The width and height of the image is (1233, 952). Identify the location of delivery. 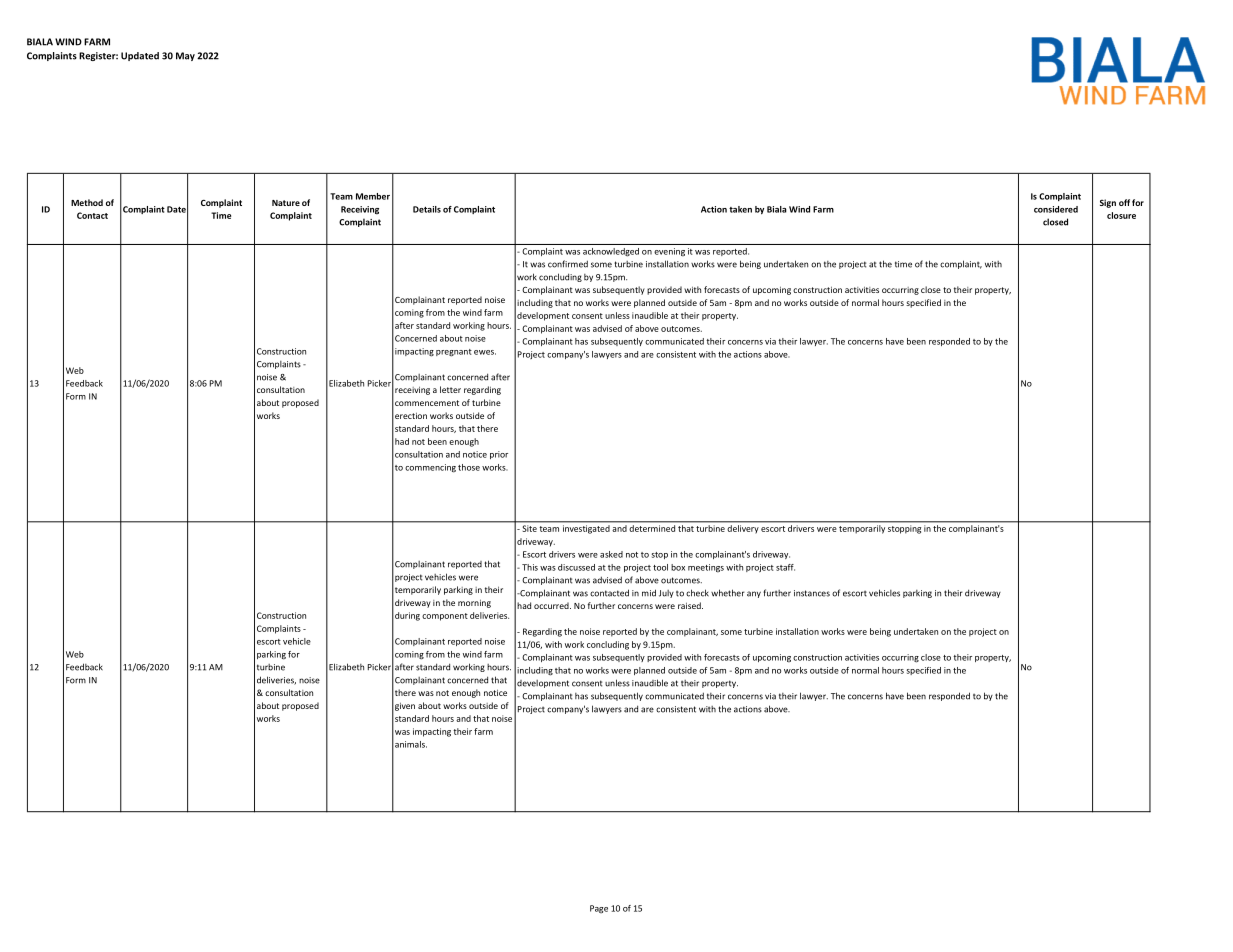
(743, 529).
